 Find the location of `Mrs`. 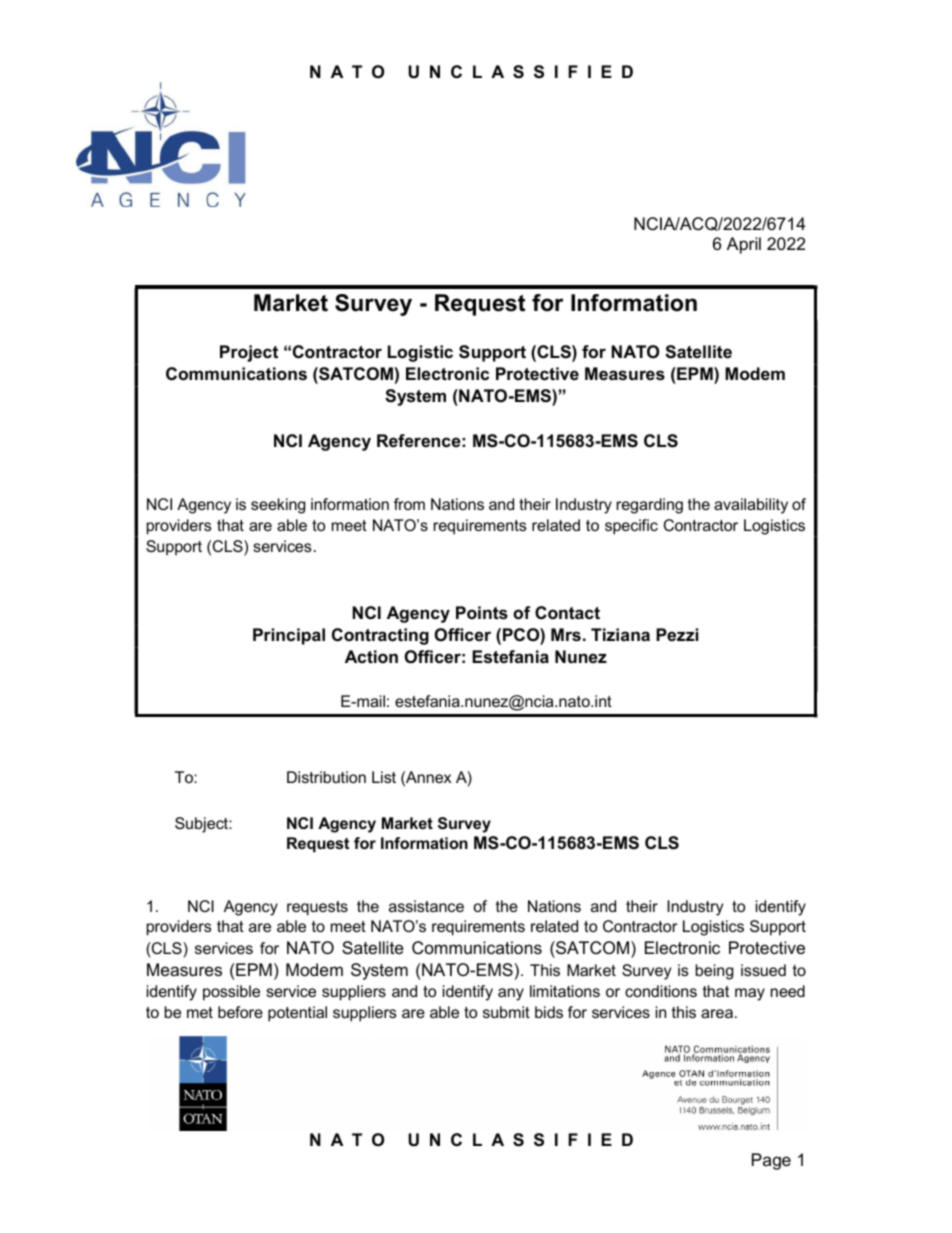

Mrs is located at coordinates (566, 635).
